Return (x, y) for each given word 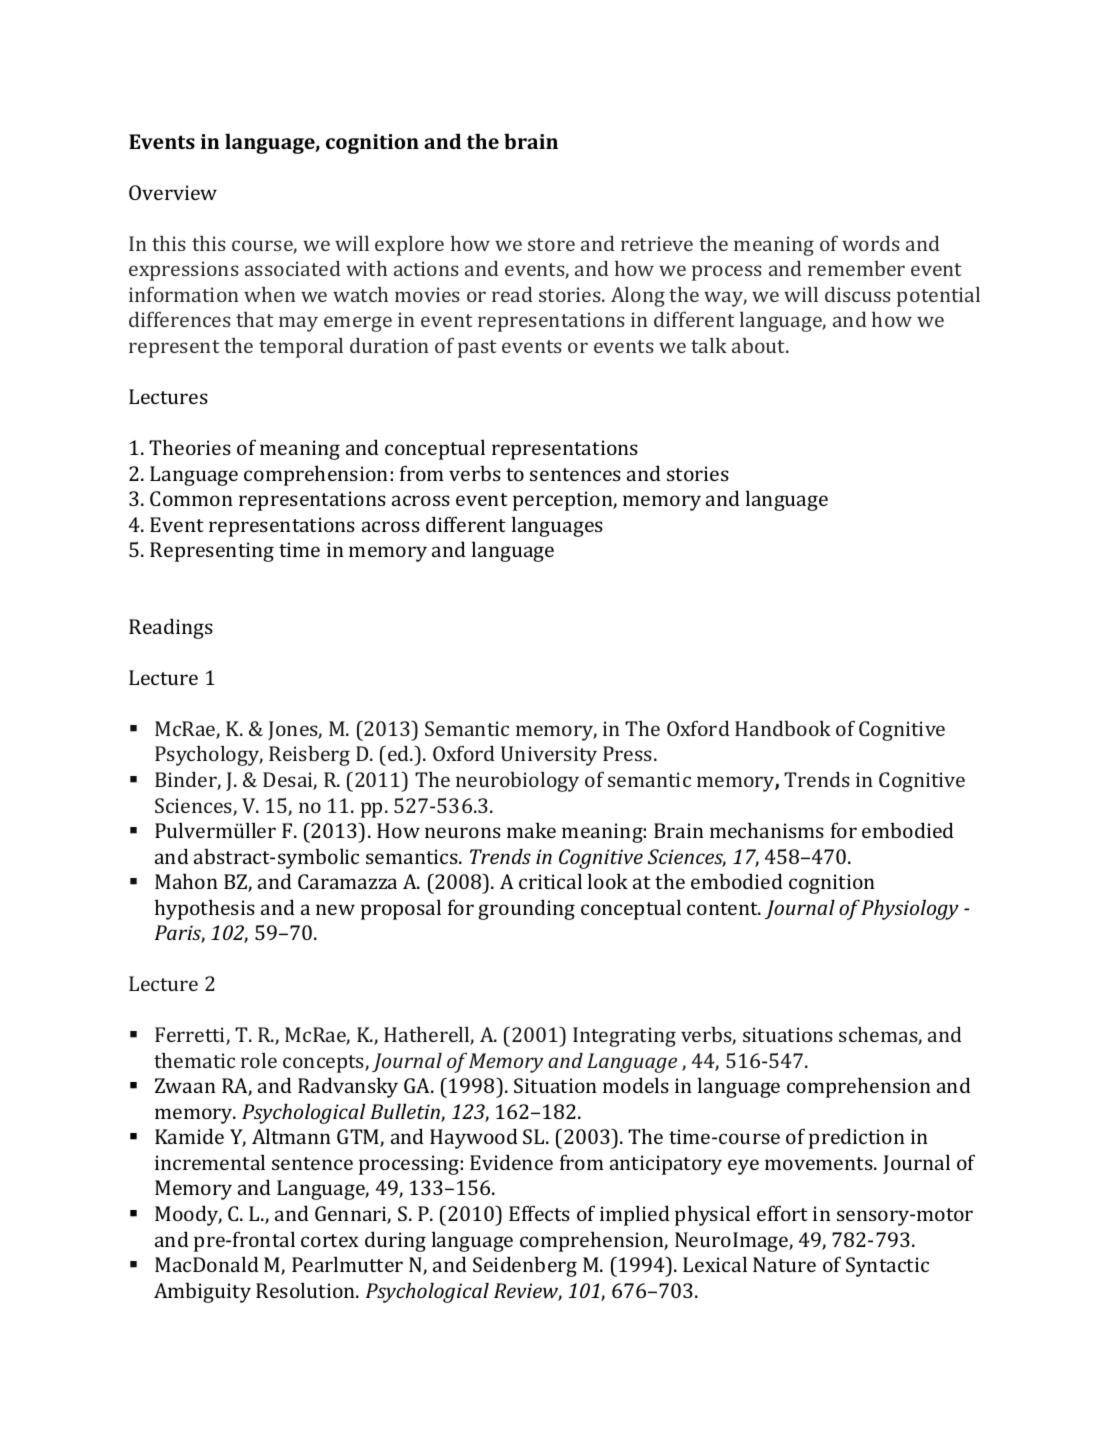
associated (292, 268)
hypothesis (205, 909)
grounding (526, 909)
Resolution (307, 1290)
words (871, 243)
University (549, 756)
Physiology (910, 909)
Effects (539, 1213)
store (551, 244)
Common (191, 498)
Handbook (783, 728)
